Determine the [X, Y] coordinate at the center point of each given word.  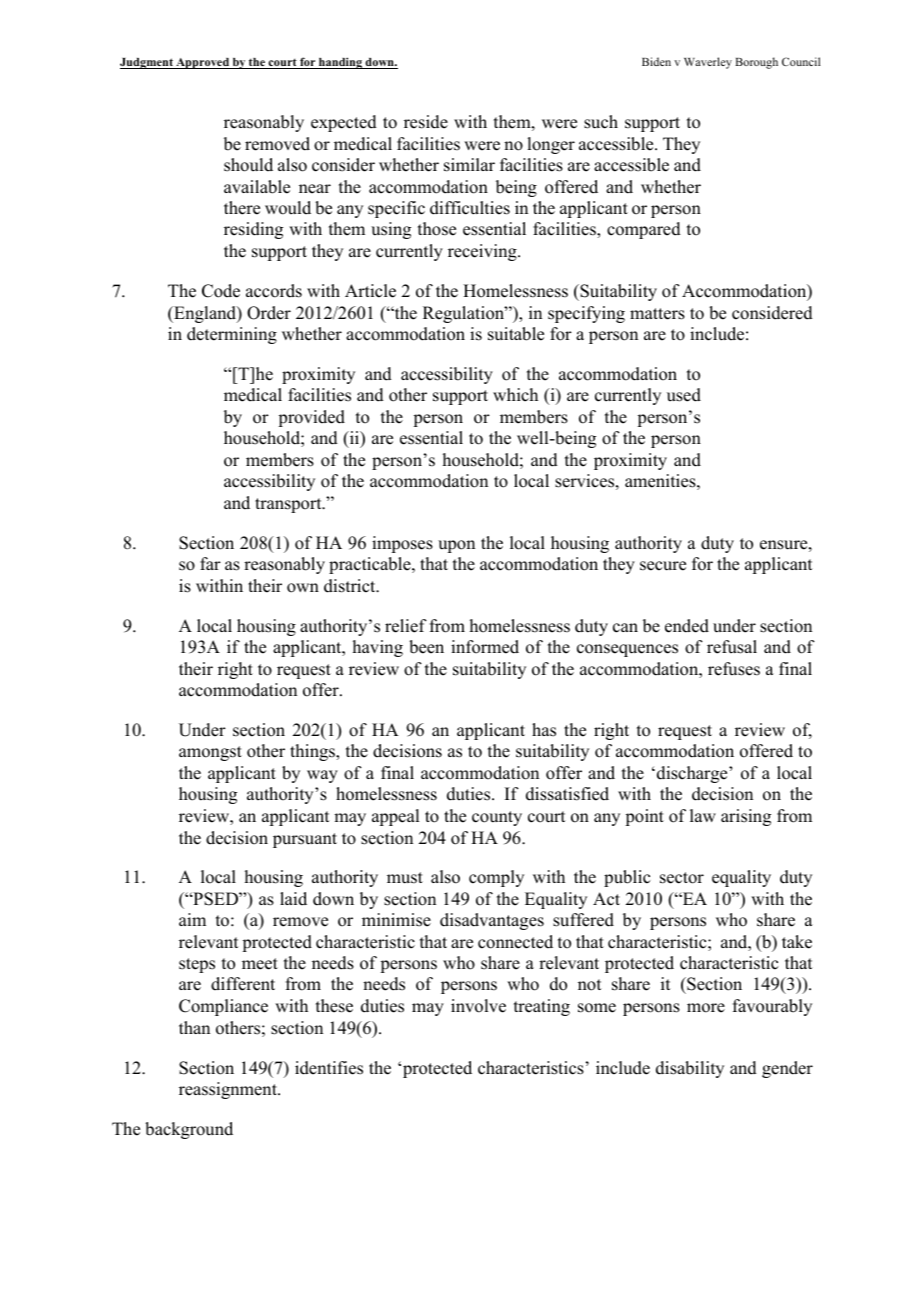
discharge [693, 774]
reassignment [229, 1090]
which [515, 395]
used [684, 395]
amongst [210, 753]
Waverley [708, 63]
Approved [202, 63]
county [497, 818]
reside [426, 122]
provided [311, 418]
